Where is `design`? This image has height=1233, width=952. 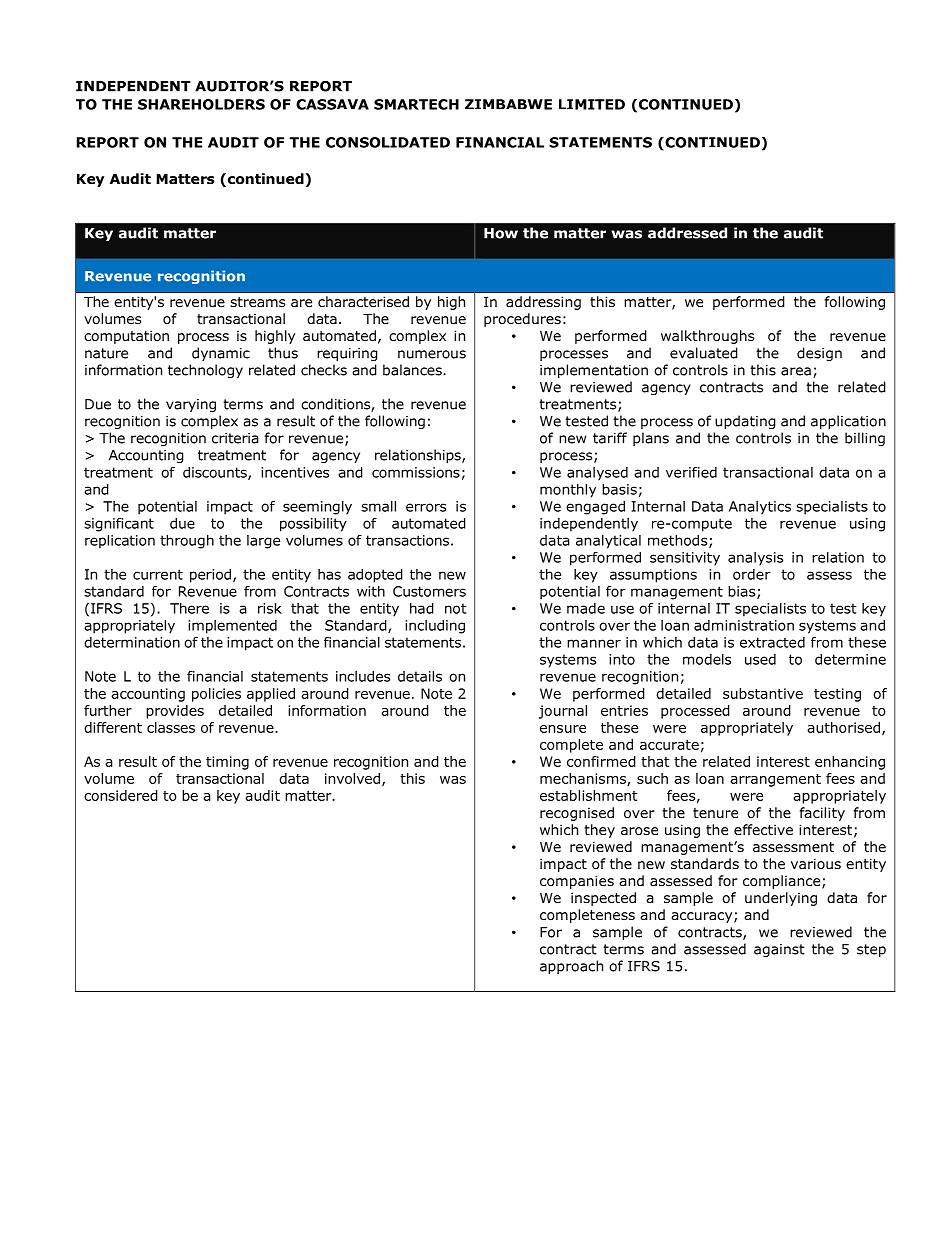
design is located at coordinates (819, 354).
